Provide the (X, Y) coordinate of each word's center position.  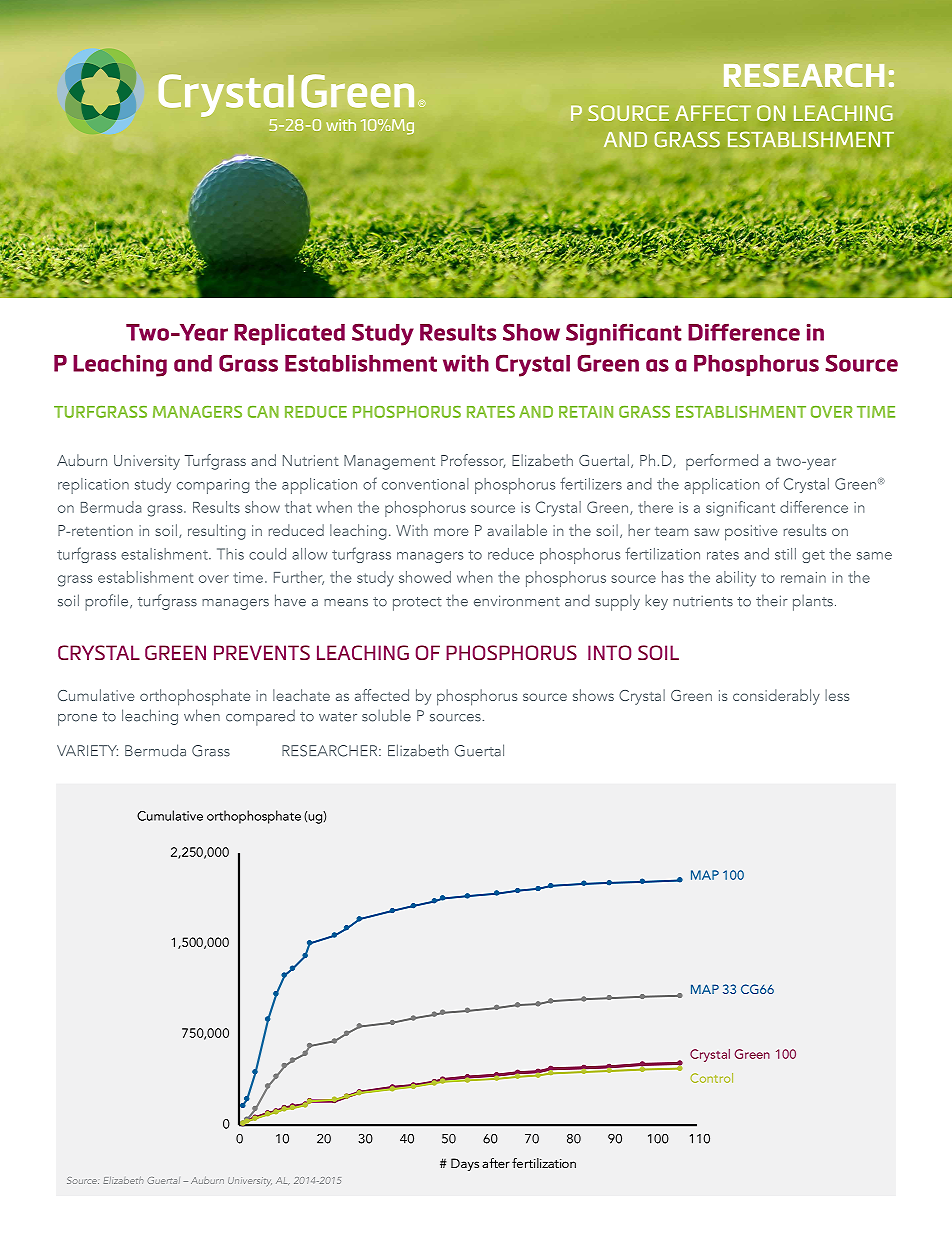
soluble (386, 716)
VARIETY (87, 750)
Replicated (289, 334)
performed (722, 462)
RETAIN (586, 412)
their (772, 601)
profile (108, 602)
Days (465, 1164)
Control (711, 1078)
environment (517, 601)
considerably (776, 697)
